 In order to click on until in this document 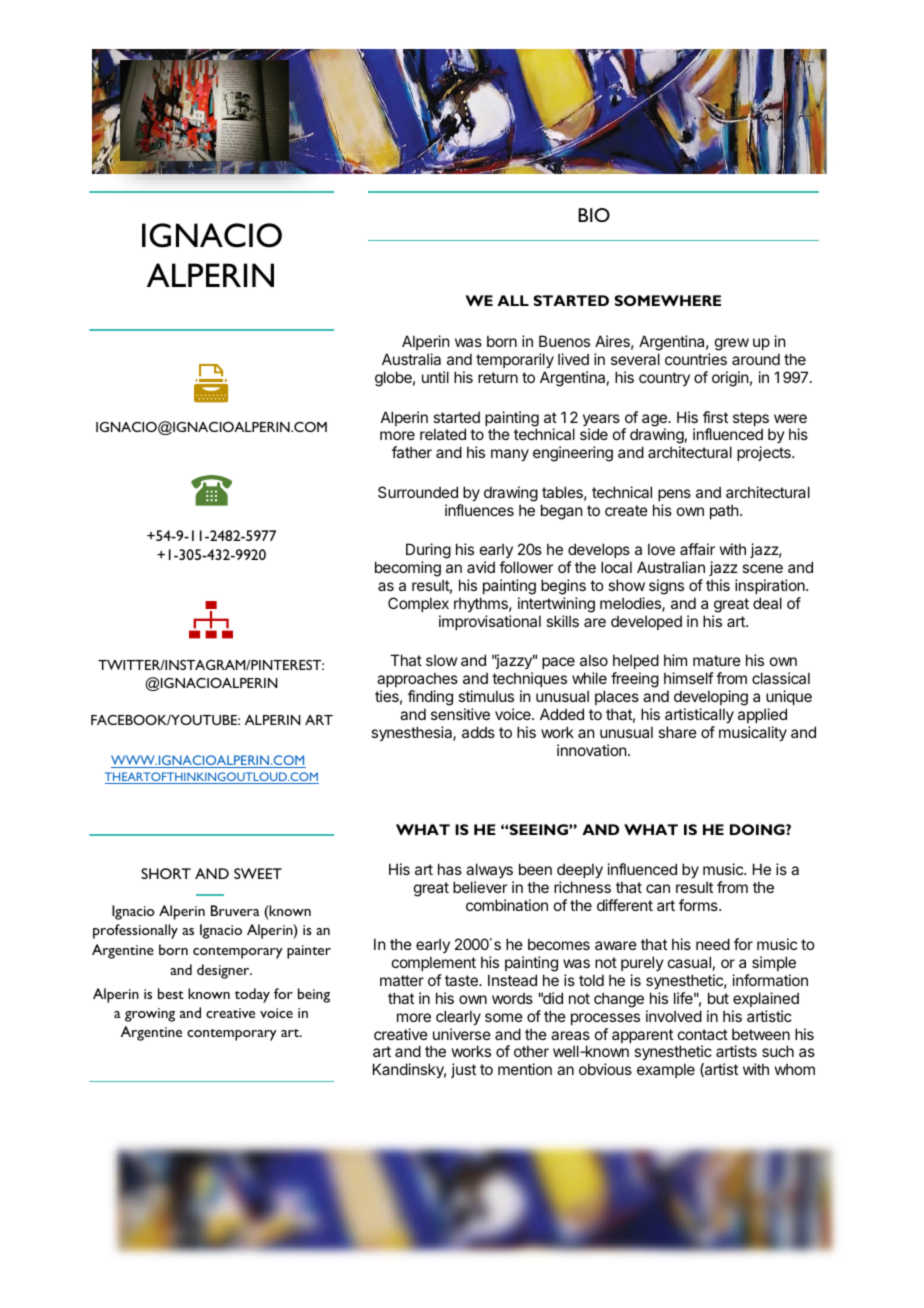, I will do `click(435, 377)`.
